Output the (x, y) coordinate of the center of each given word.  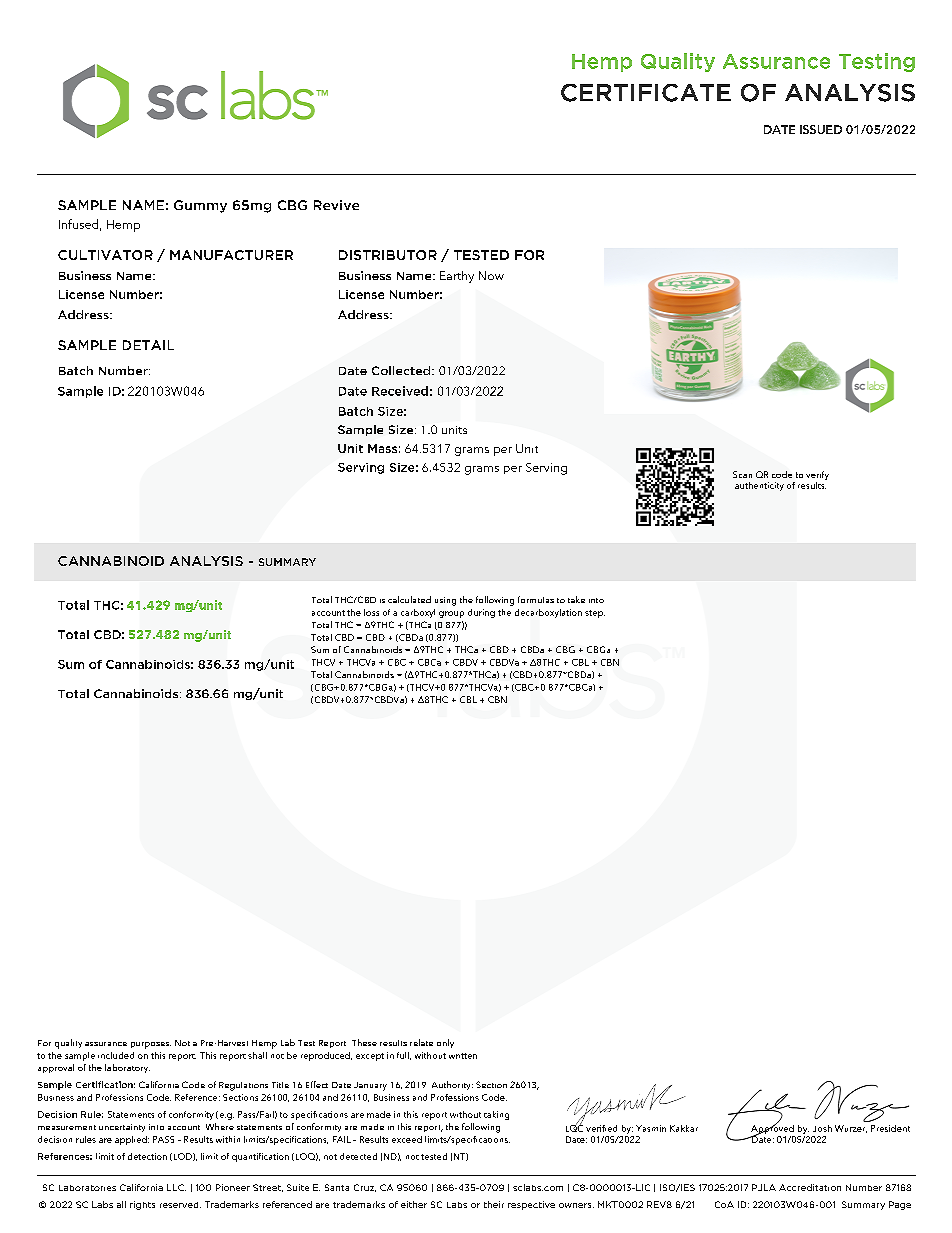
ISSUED (821, 129)
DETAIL (148, 345)
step (595, 614)
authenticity (759, 486)
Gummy (200, 206)
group (451, 614)
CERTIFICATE (646, 93)
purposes (151, 1045)
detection (147, 1156)
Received (400, 391)
